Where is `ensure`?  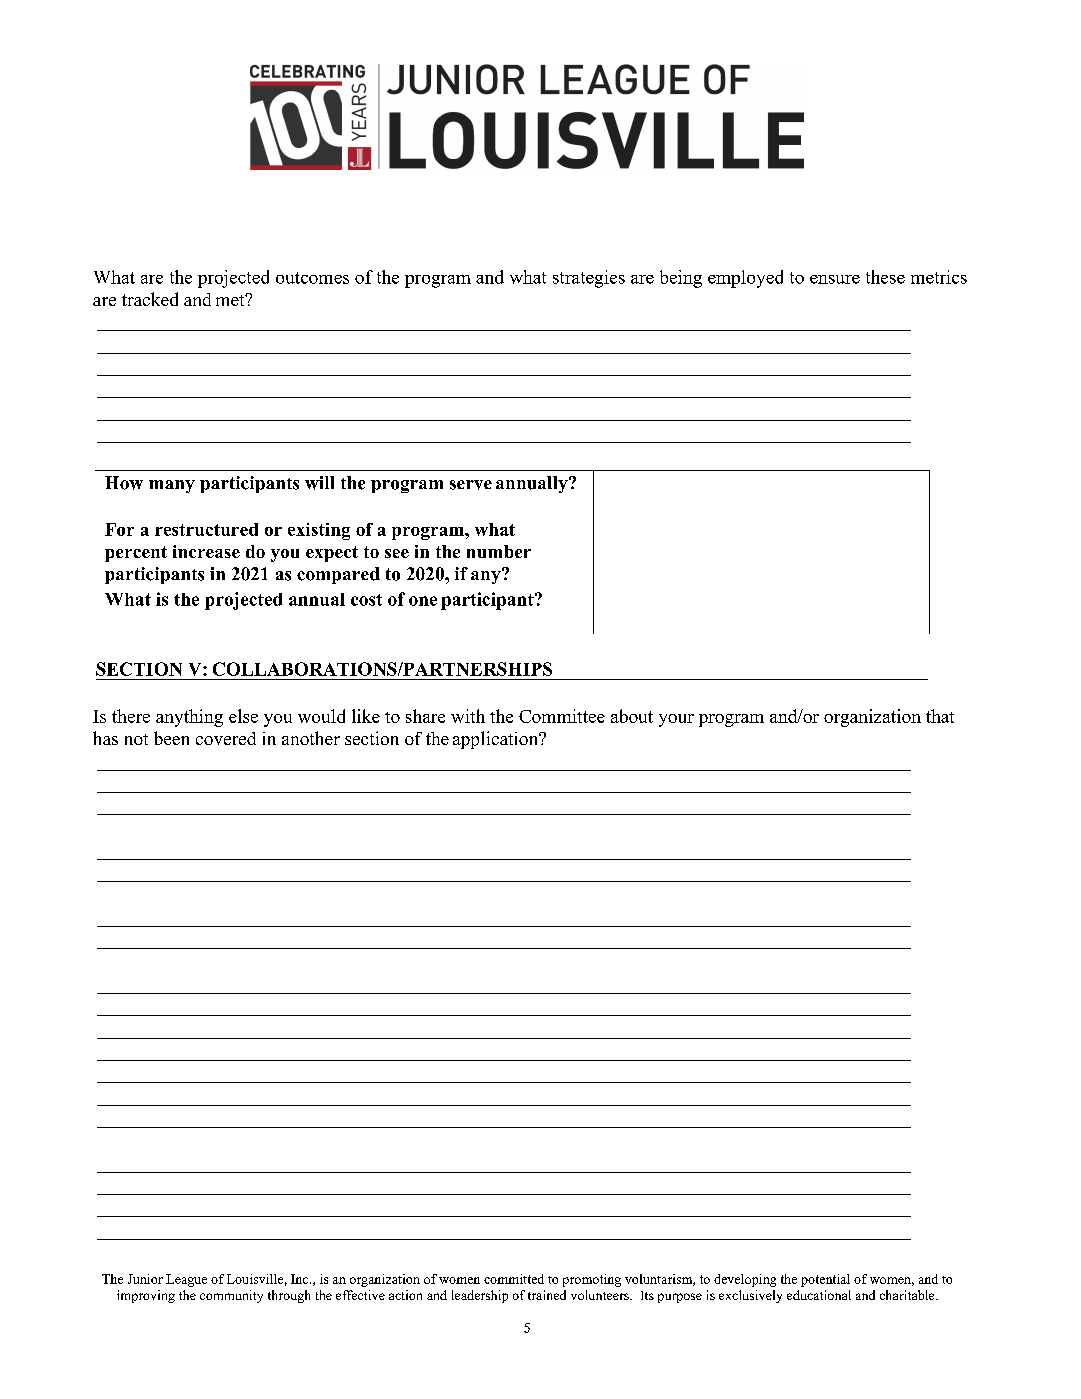 ensure is located at coordinates (835, 279).
